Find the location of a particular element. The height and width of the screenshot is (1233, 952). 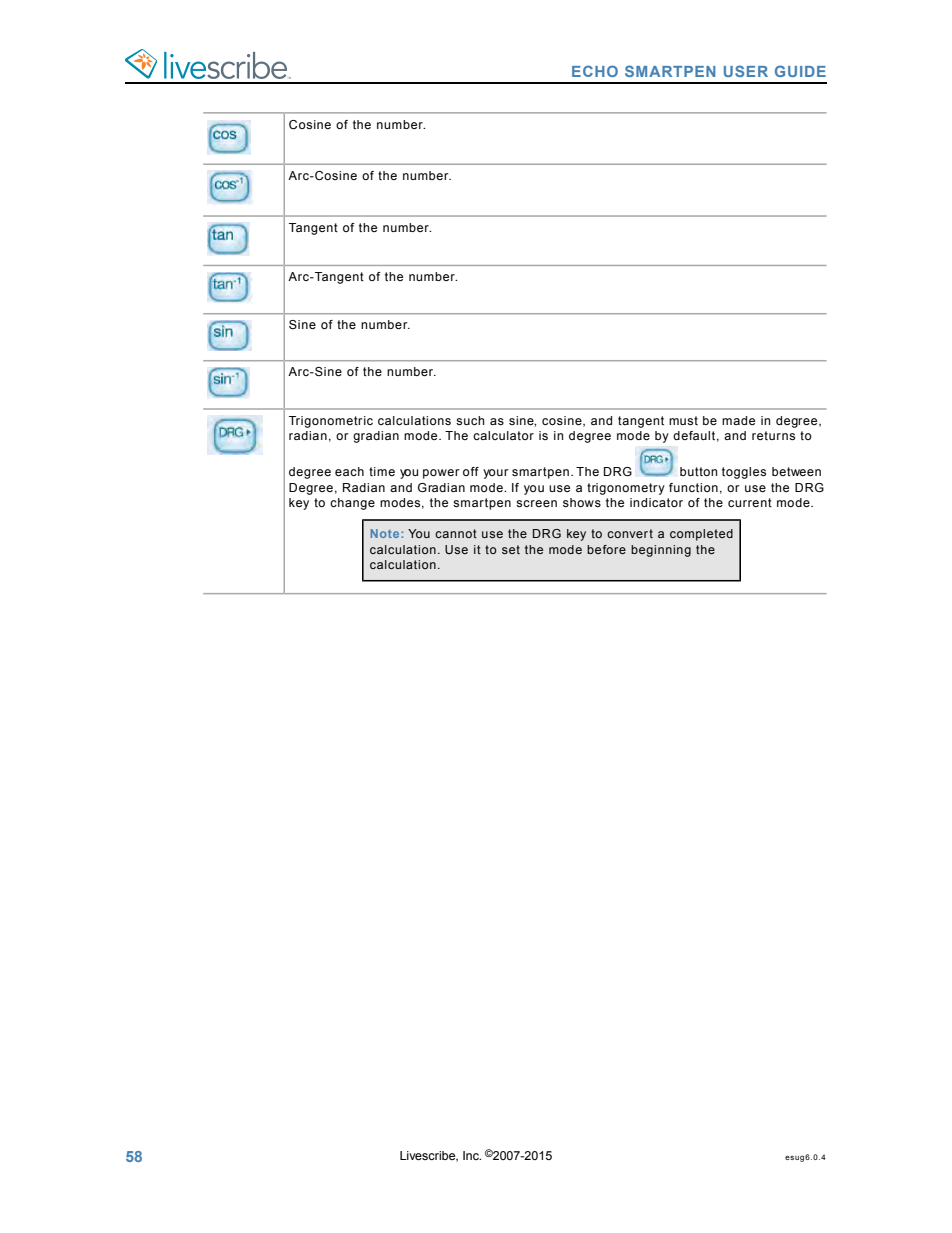

Note is located at coordinates (386, 533).
